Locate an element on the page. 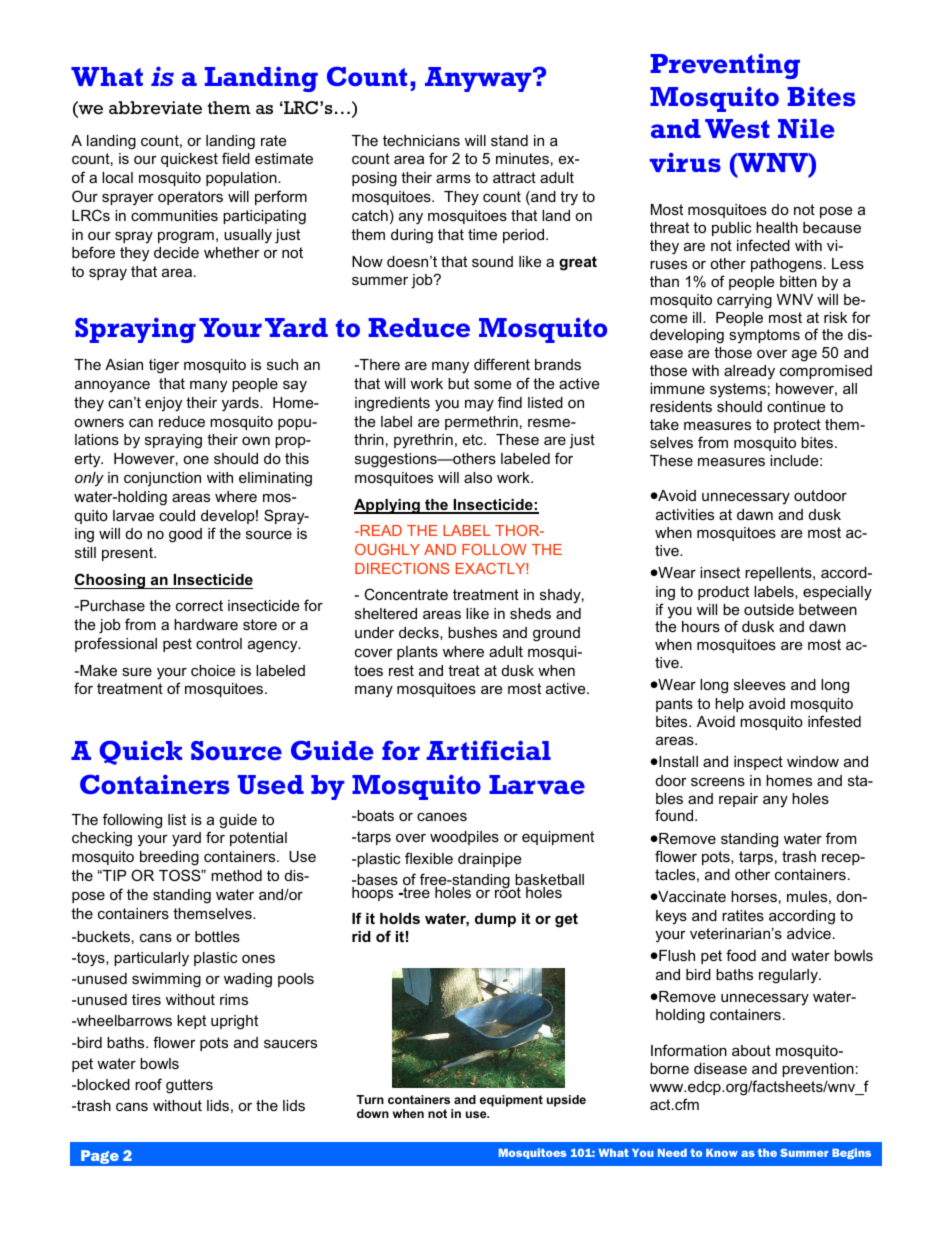 The width and height of the page is (952, 1233). Anyway is located at coordinates (479, 79).
